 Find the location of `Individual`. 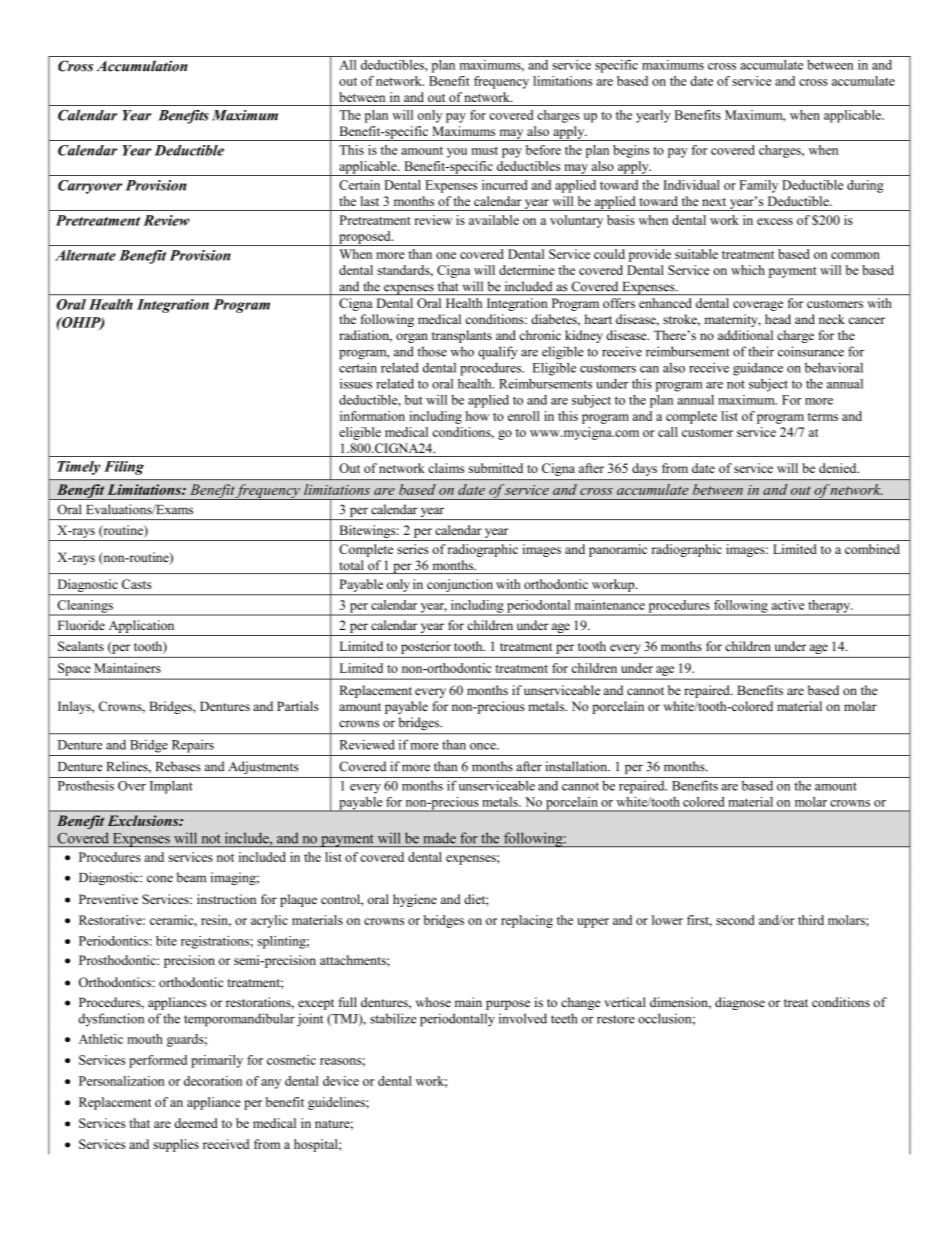

Individual is located at coordinates (691, 185).
